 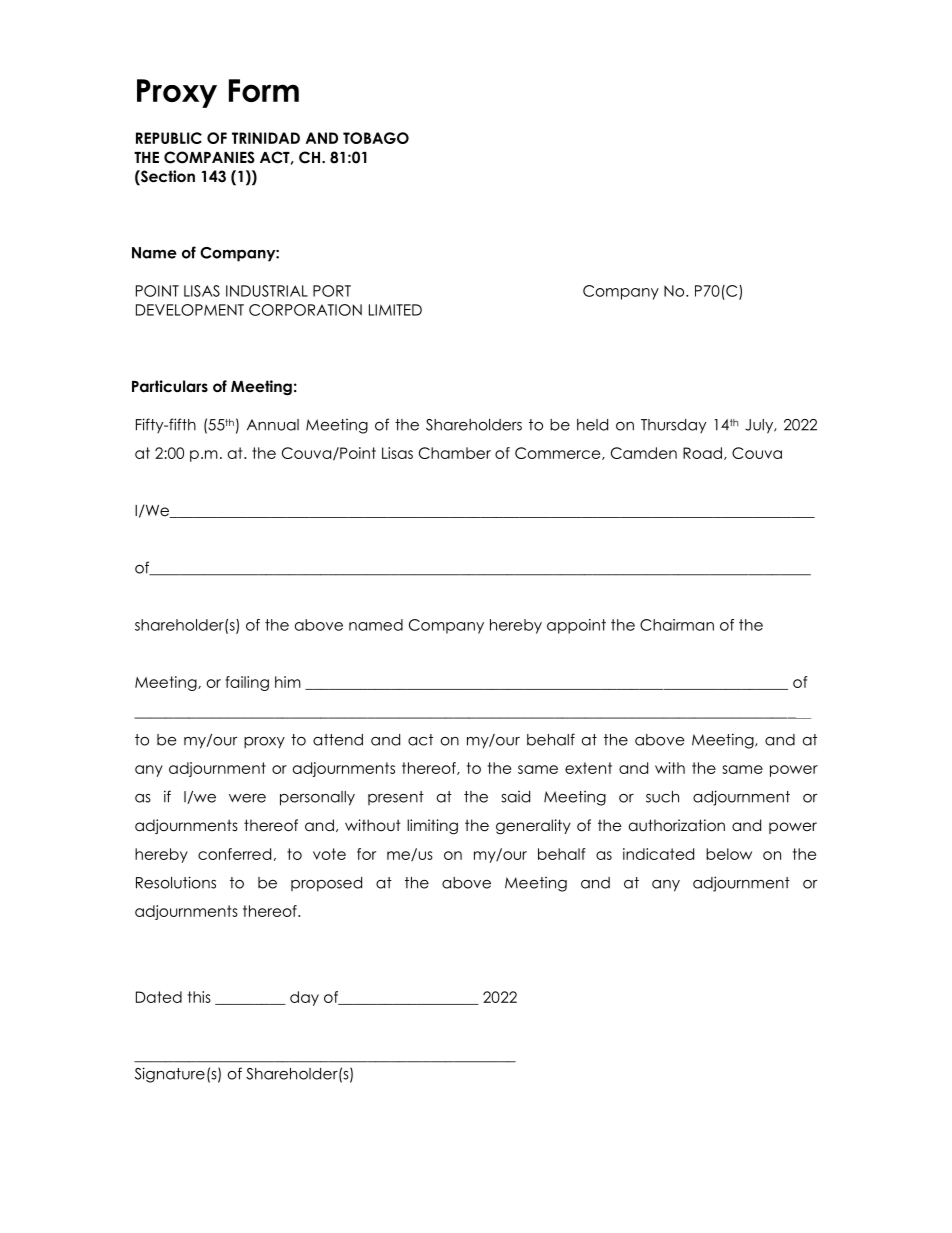 I want to click on LIMITED, so click(x=395, y=310).
